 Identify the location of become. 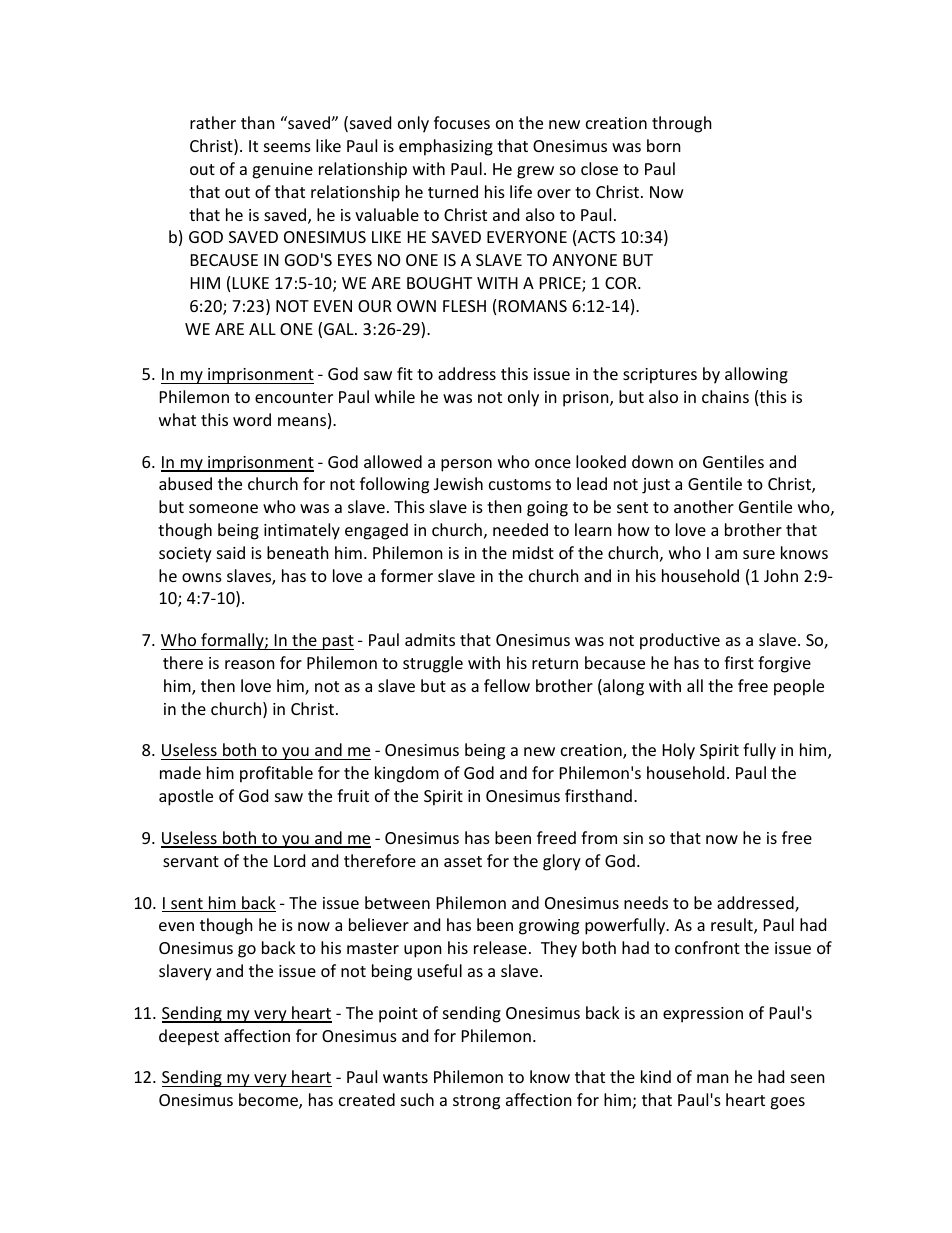
(269, 1101).
